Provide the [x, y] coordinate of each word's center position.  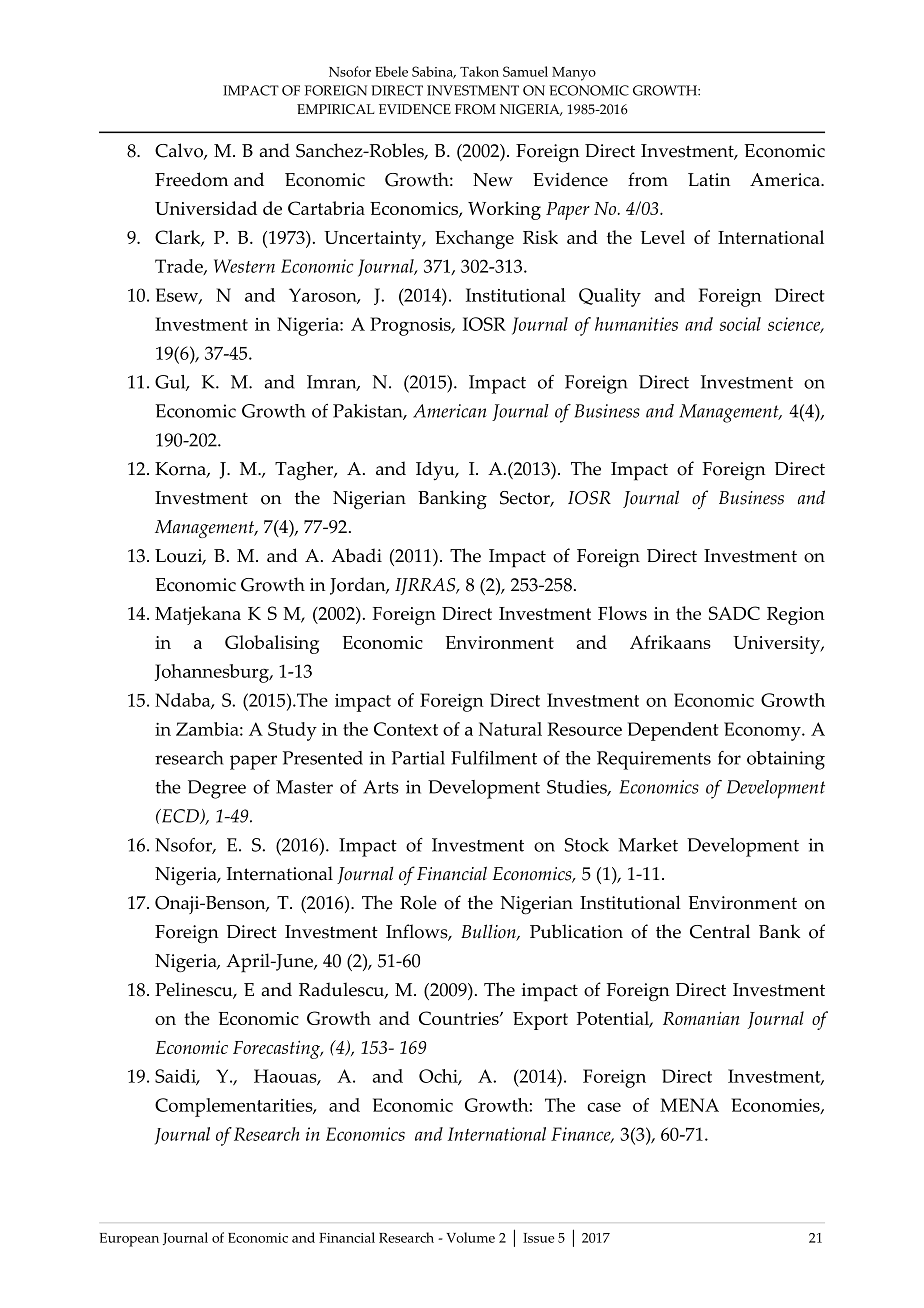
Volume [470, 1237]
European [129, 1240]
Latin [709, 179]
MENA [689, 1105]
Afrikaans [670, 642]
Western [244, 266]
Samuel [525, 71]
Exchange [474, 239]
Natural [510, 729]
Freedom [191, 179]
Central [720, 931]
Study [292, 731]
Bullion [489, 932]
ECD [180, 816]
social [740, 324]
